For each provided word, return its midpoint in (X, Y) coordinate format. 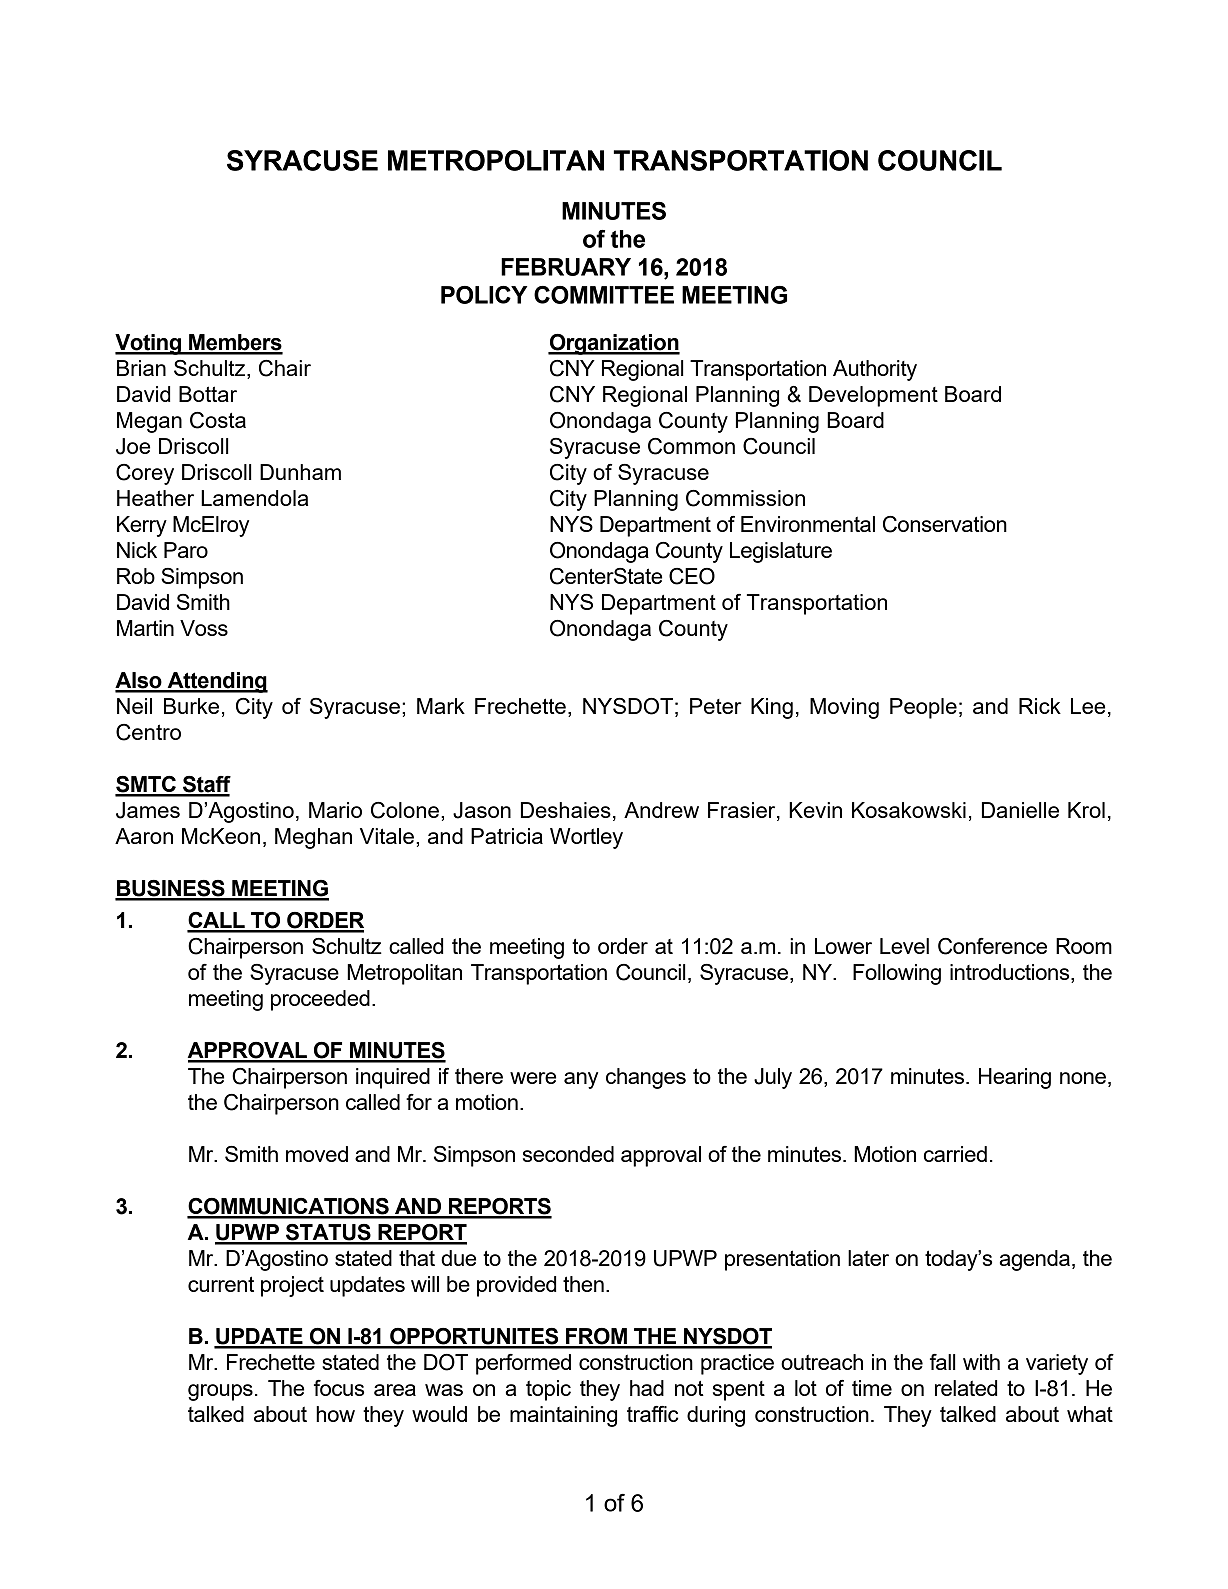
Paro (186, 550)
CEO (692, 576)
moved (317, 1154)
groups (220, 1392)
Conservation (945, 524)
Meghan (313, 838)
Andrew (661, 810)
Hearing (1015, 1078)
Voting (149, 344)
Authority (875, 370)
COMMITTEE (604, 295)
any (581, 1080)
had (647, 1388)
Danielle (1020, 810)
